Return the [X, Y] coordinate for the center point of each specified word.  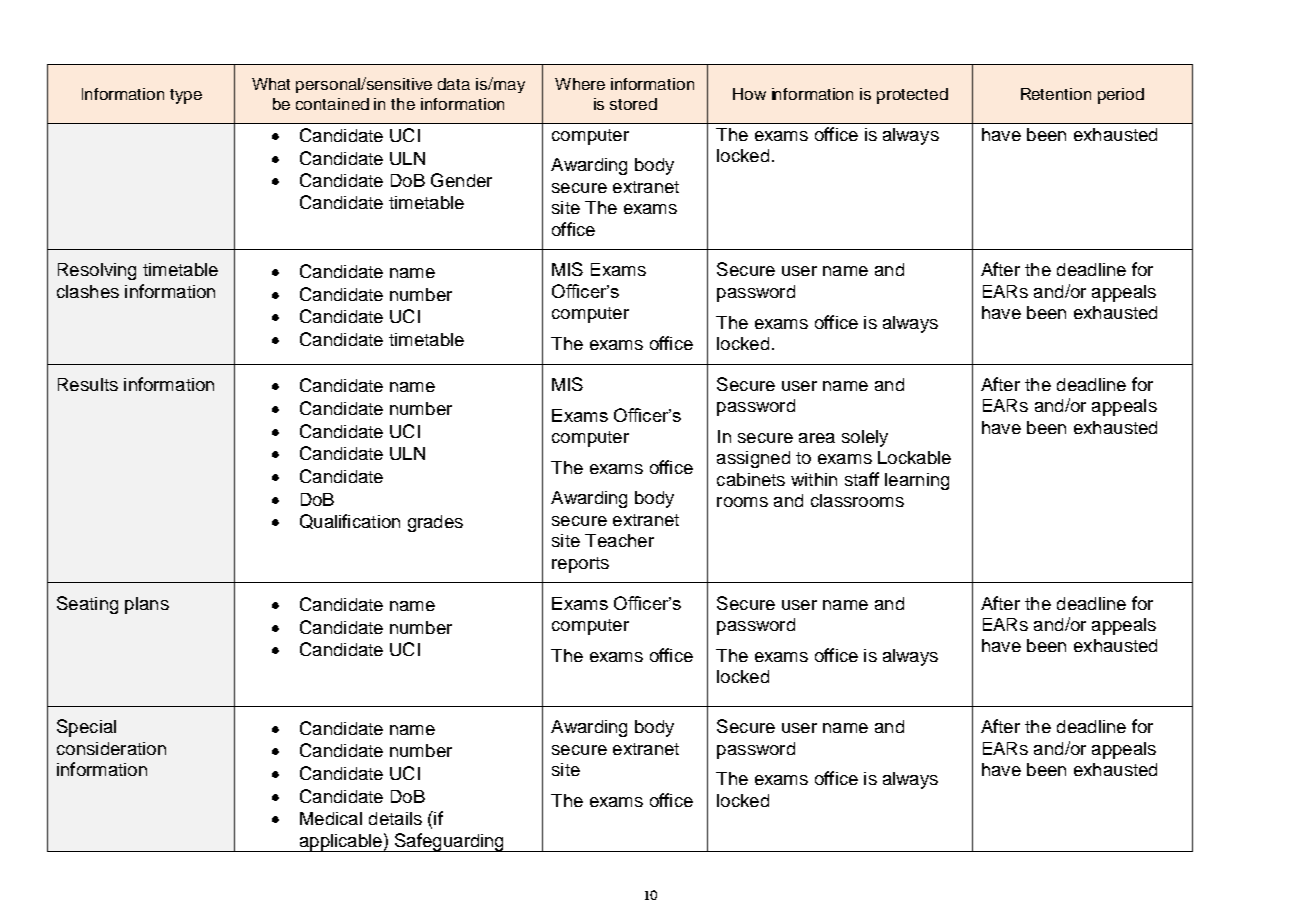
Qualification [350, 521]
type [186, 96]
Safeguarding [449, 842]
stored [633, 104]
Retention [1056, 94]
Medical [331, 818]
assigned [753, 459]
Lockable [914, 457]
